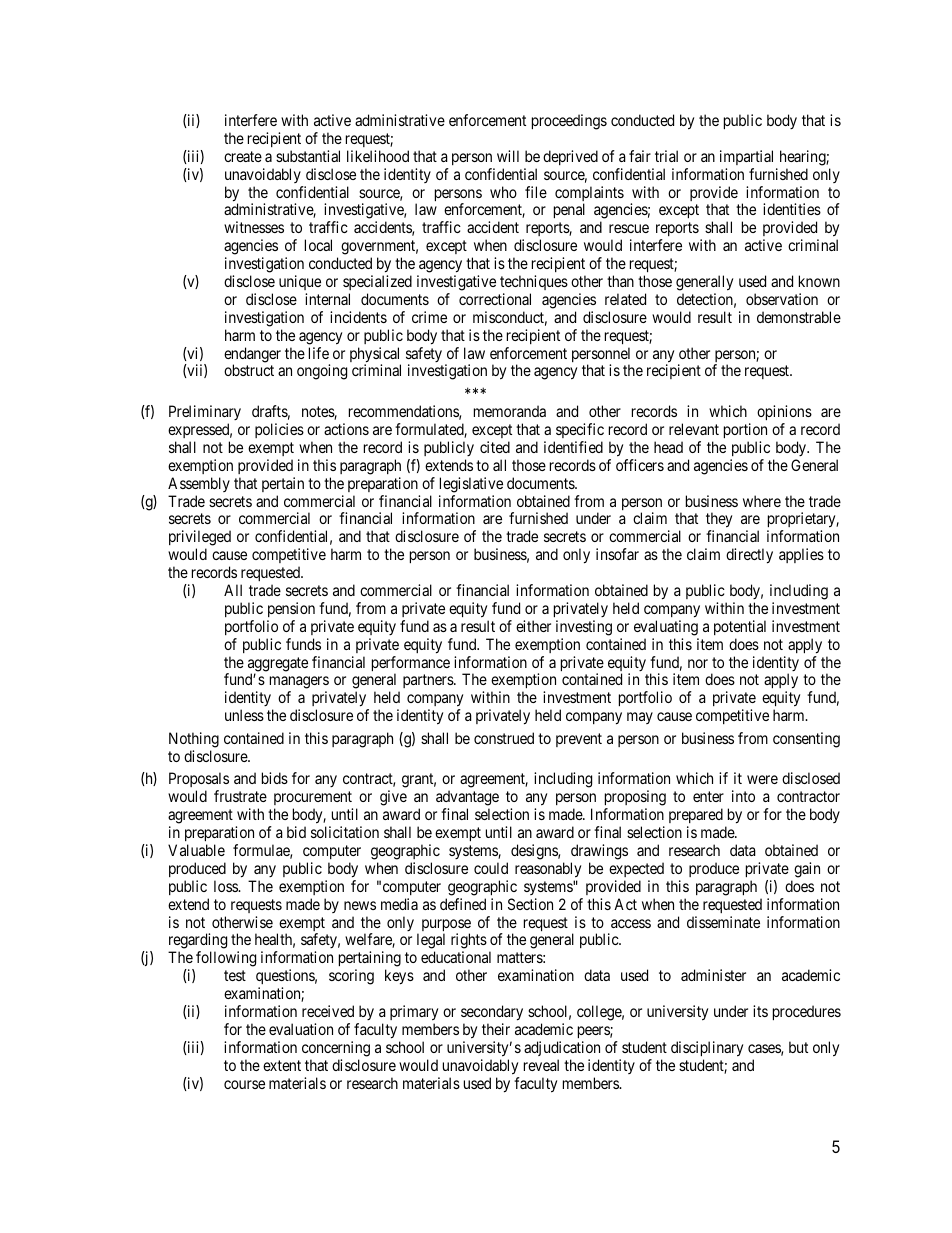 This screenshot has width=952, height=1233. What do you see at coordinates (504, 738) in the screenshot?
I see `construed` at bounding box center [504, 738].
